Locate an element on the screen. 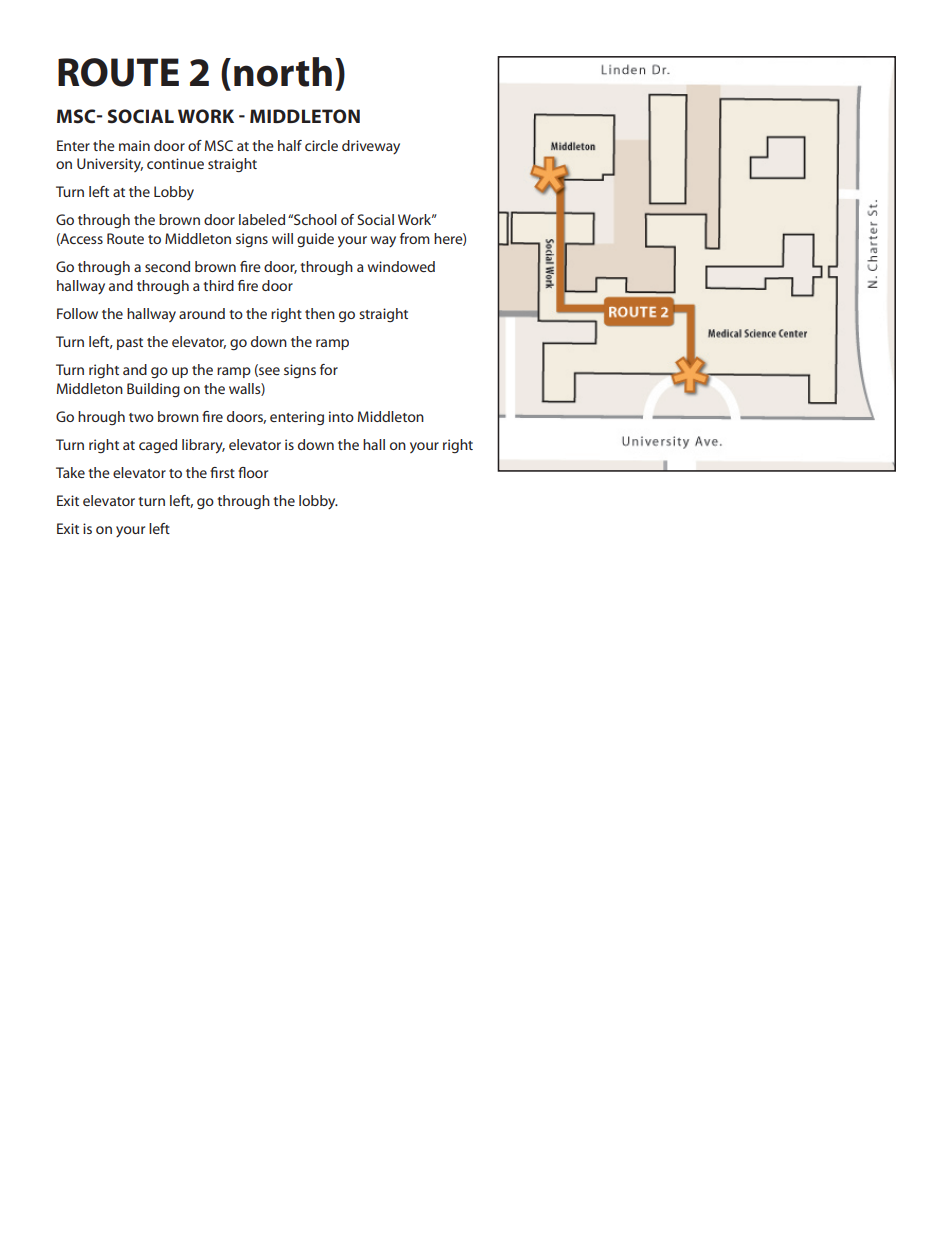  second is located at coordinates (167, 266).
